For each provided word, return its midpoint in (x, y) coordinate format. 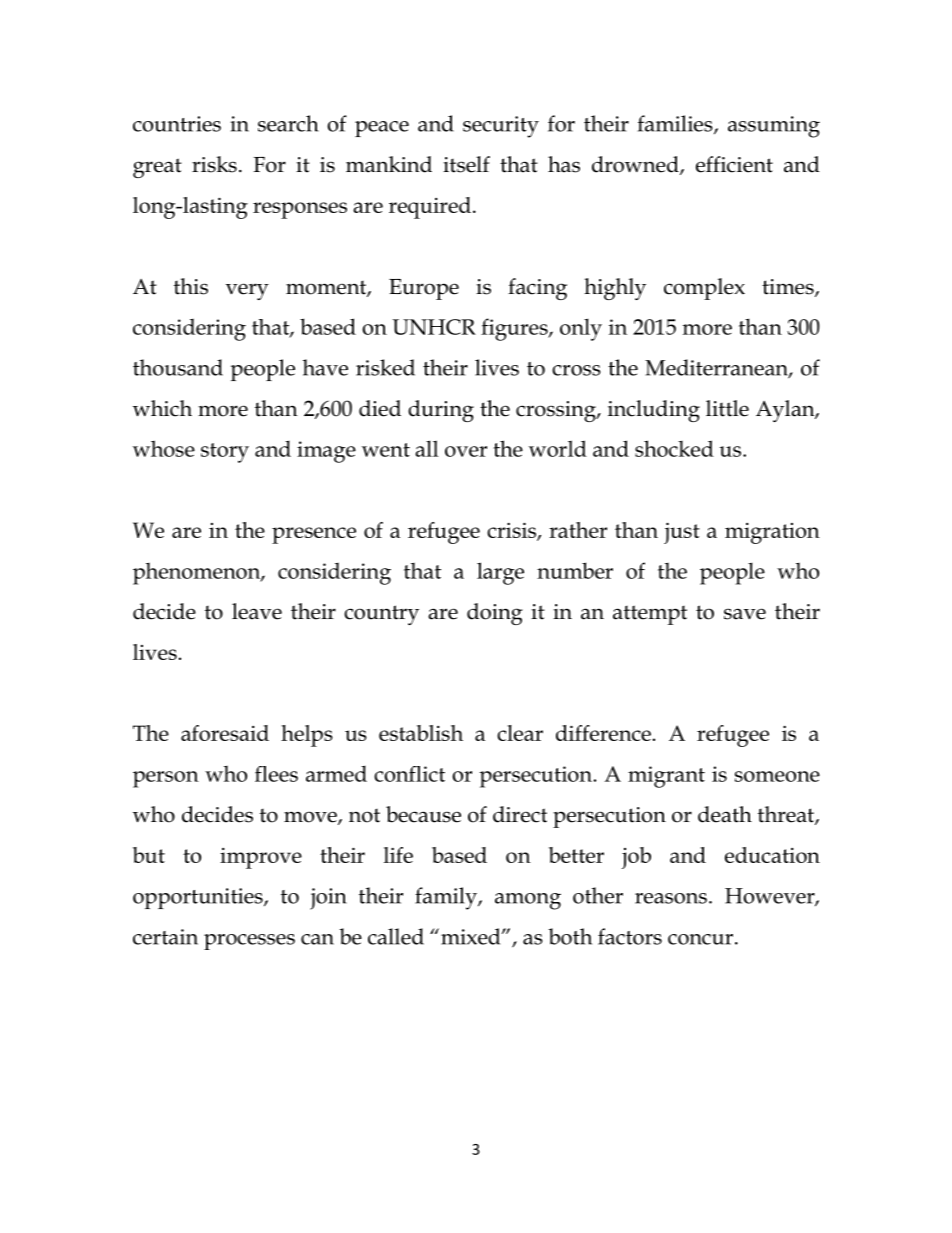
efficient (734, 164)
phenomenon (198, 574)
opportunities (199, 898)
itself (466, 164)
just (682, 533)
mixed (472, 936)
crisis (512, 531)
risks (214, 164)
